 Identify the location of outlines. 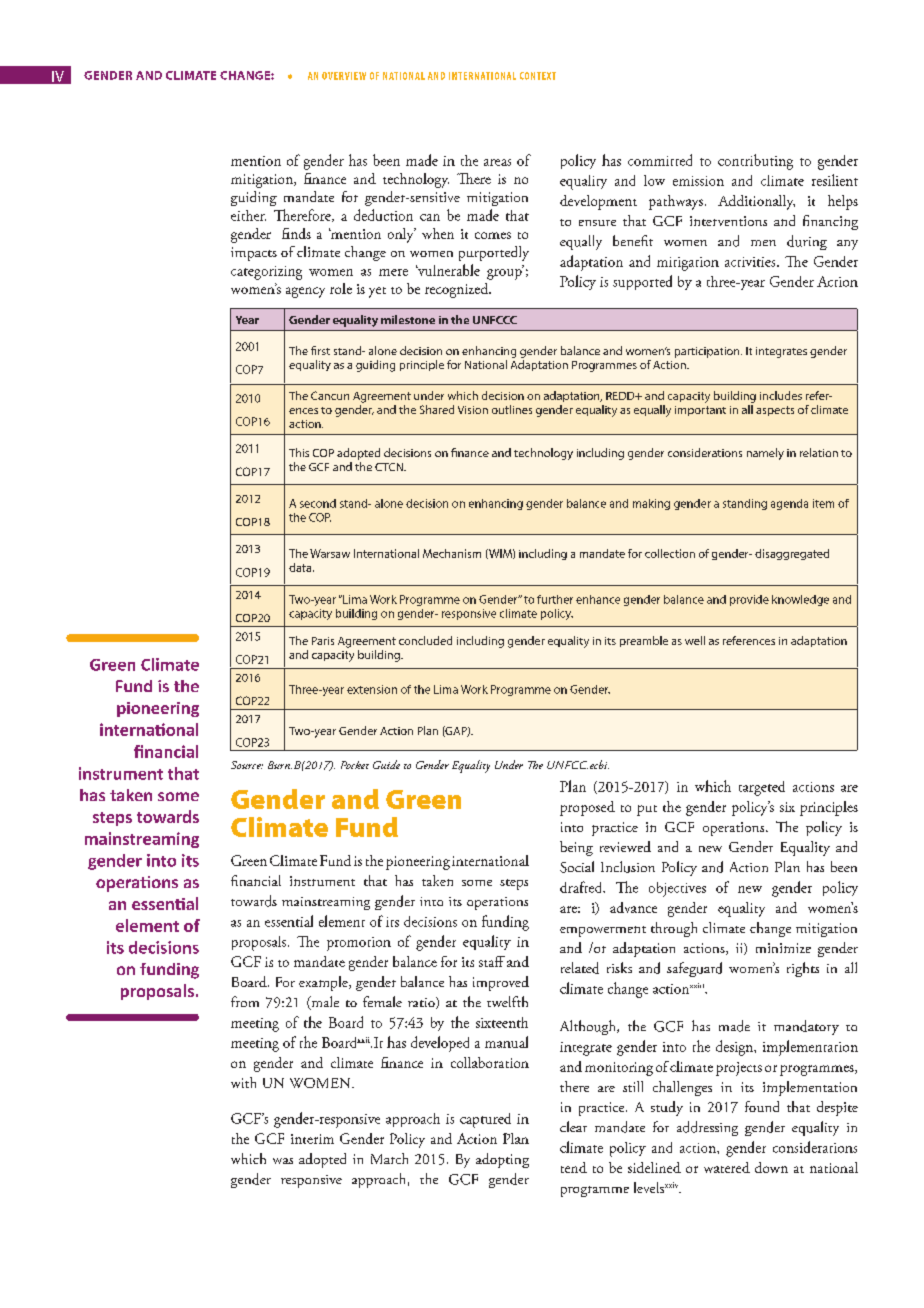
(512, 409).
